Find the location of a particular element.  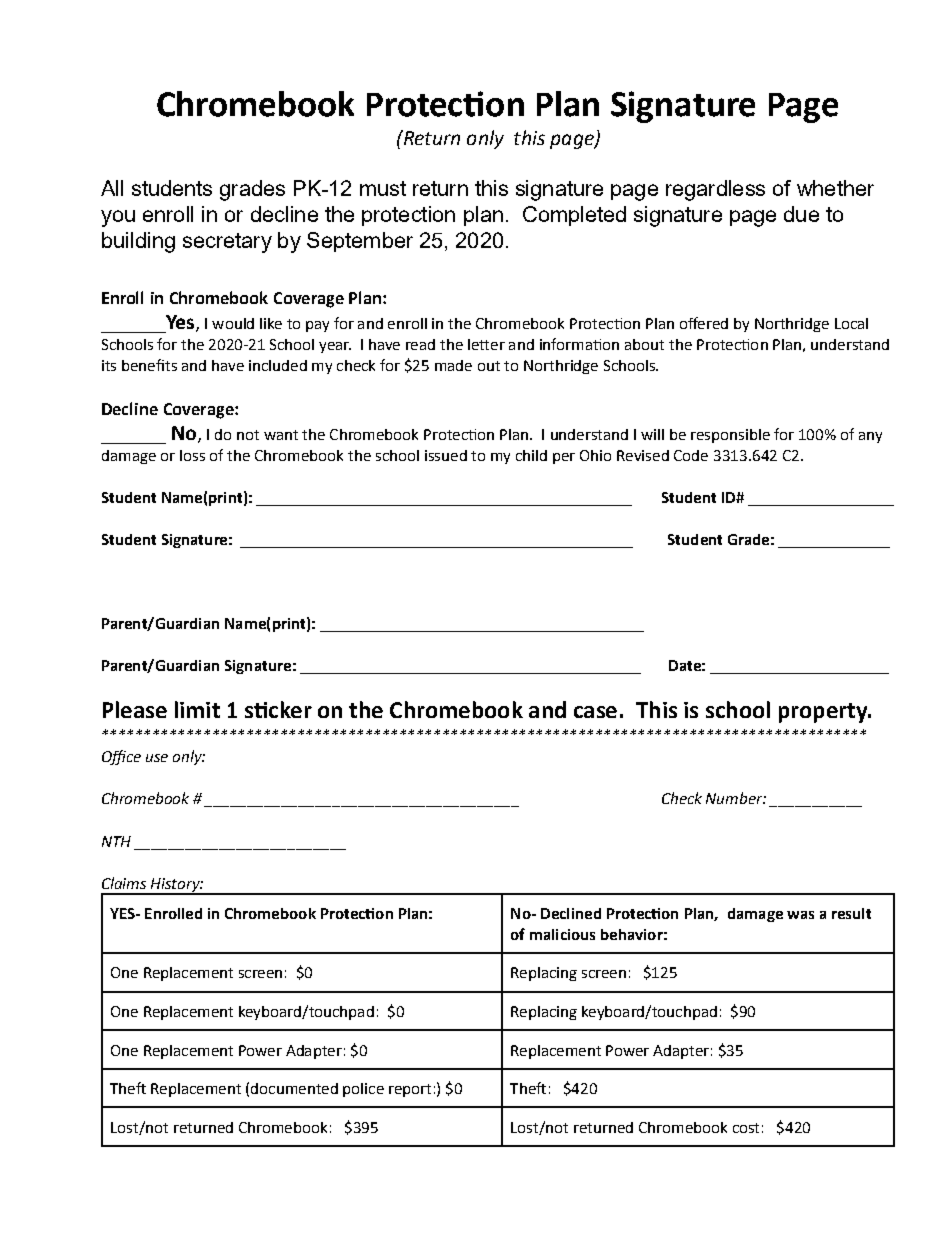

Completed is located at coordinates (574, 216).
